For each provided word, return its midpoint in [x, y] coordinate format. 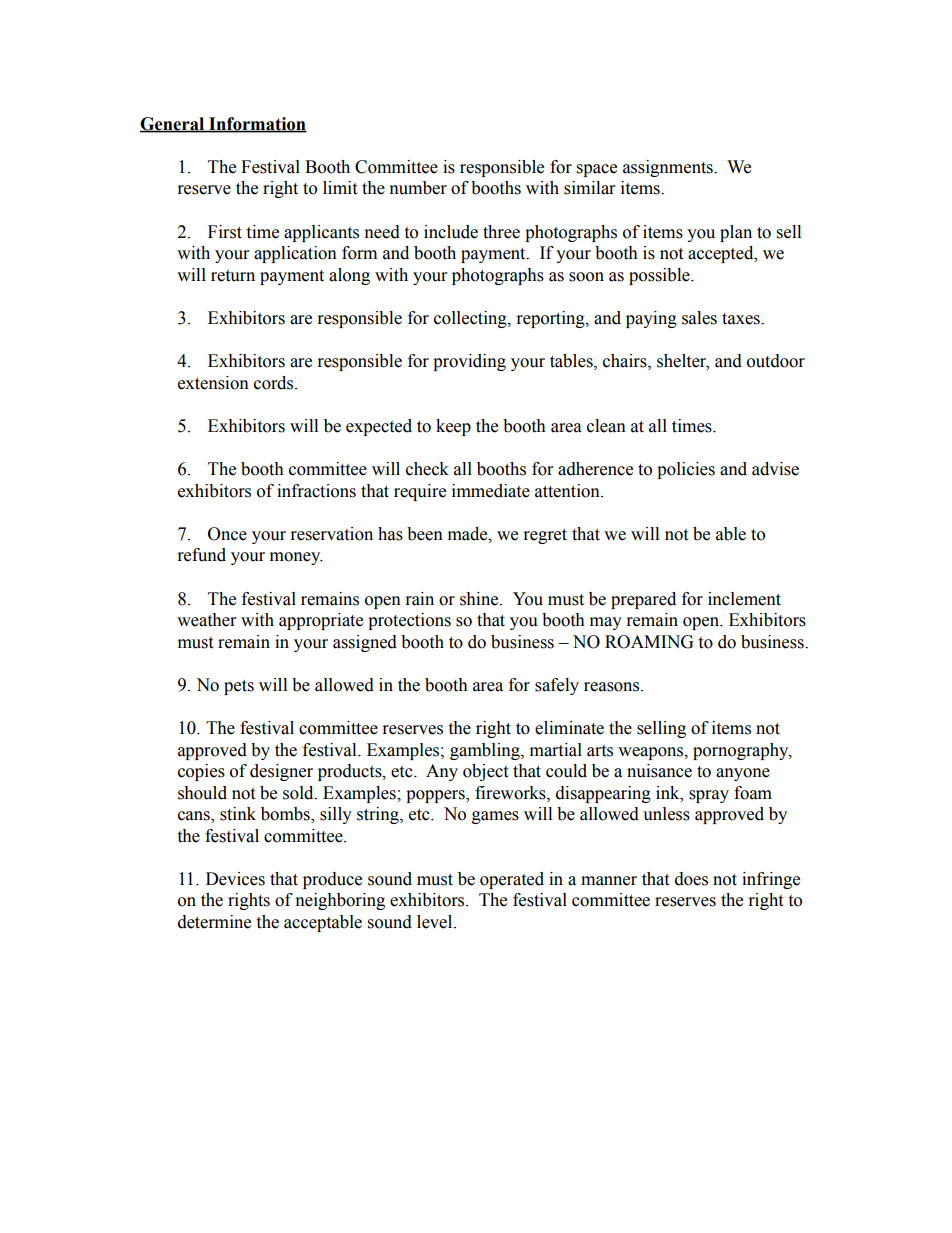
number [418, 188]
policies [686, 470]
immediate [491, 491]
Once [227, 534]
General [173, 124]
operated [512, 880]
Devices [235, 879]
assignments [669, 168]
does [691, 879]
